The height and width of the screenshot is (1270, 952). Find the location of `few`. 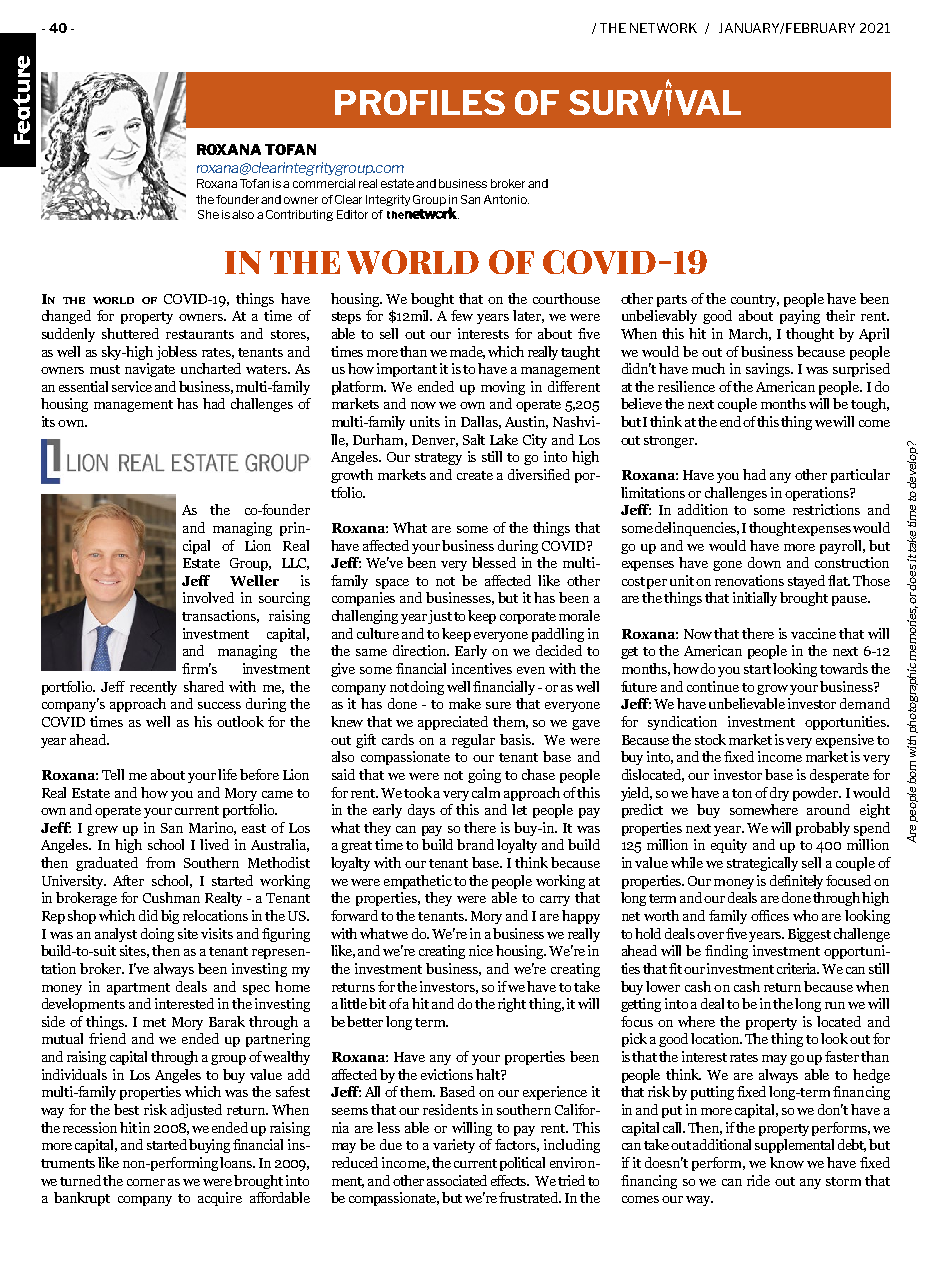

few is located at coordinates (462, 315).
